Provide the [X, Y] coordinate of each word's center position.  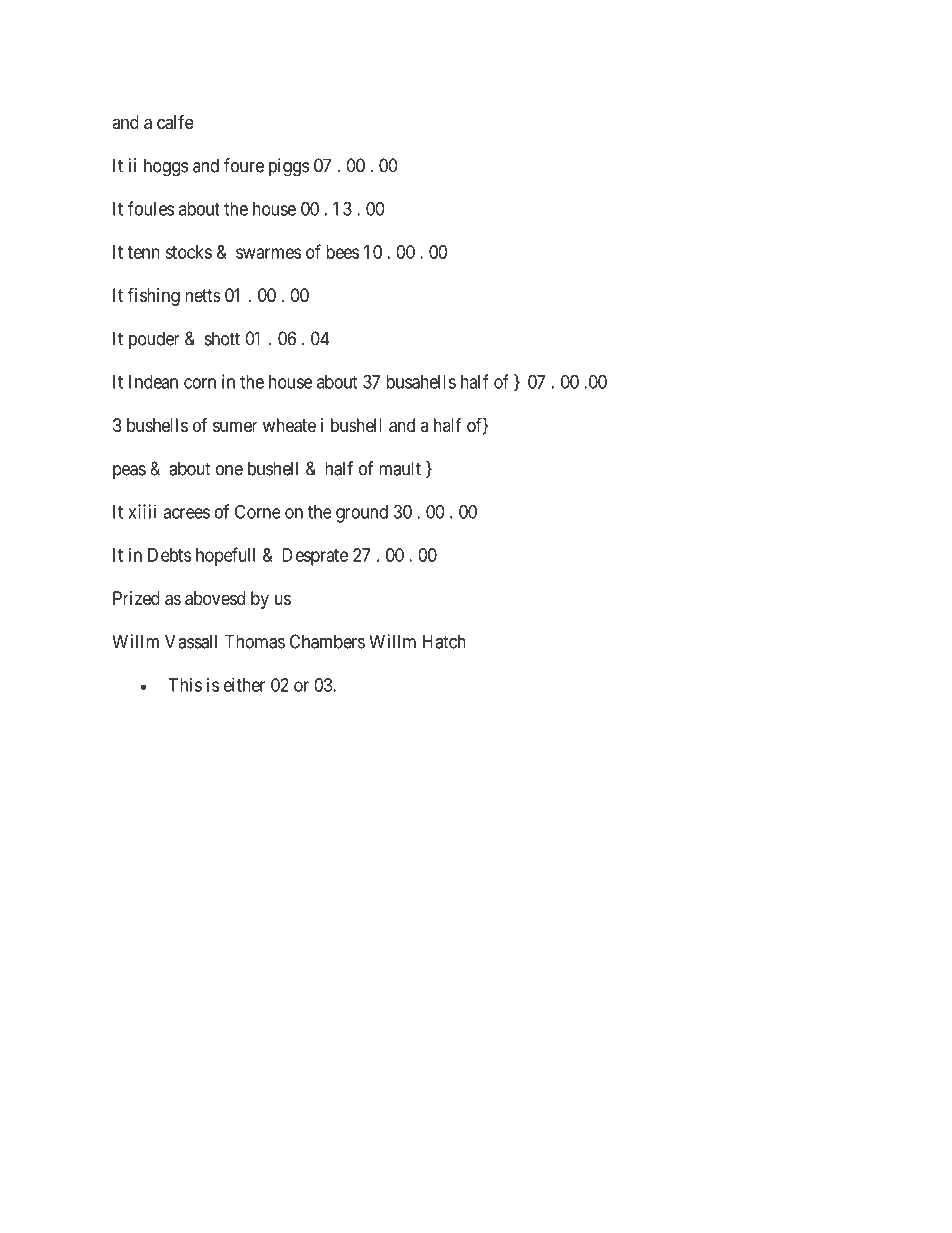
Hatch [444, 641]
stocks [188, 252]
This [185, 685]
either [244, 685]
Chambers [327, 641]
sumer [235, 426]
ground [362, 514]
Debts [169, 555]
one [229, 470]
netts [203, 295]
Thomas [255, 641]
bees [342, 252]
